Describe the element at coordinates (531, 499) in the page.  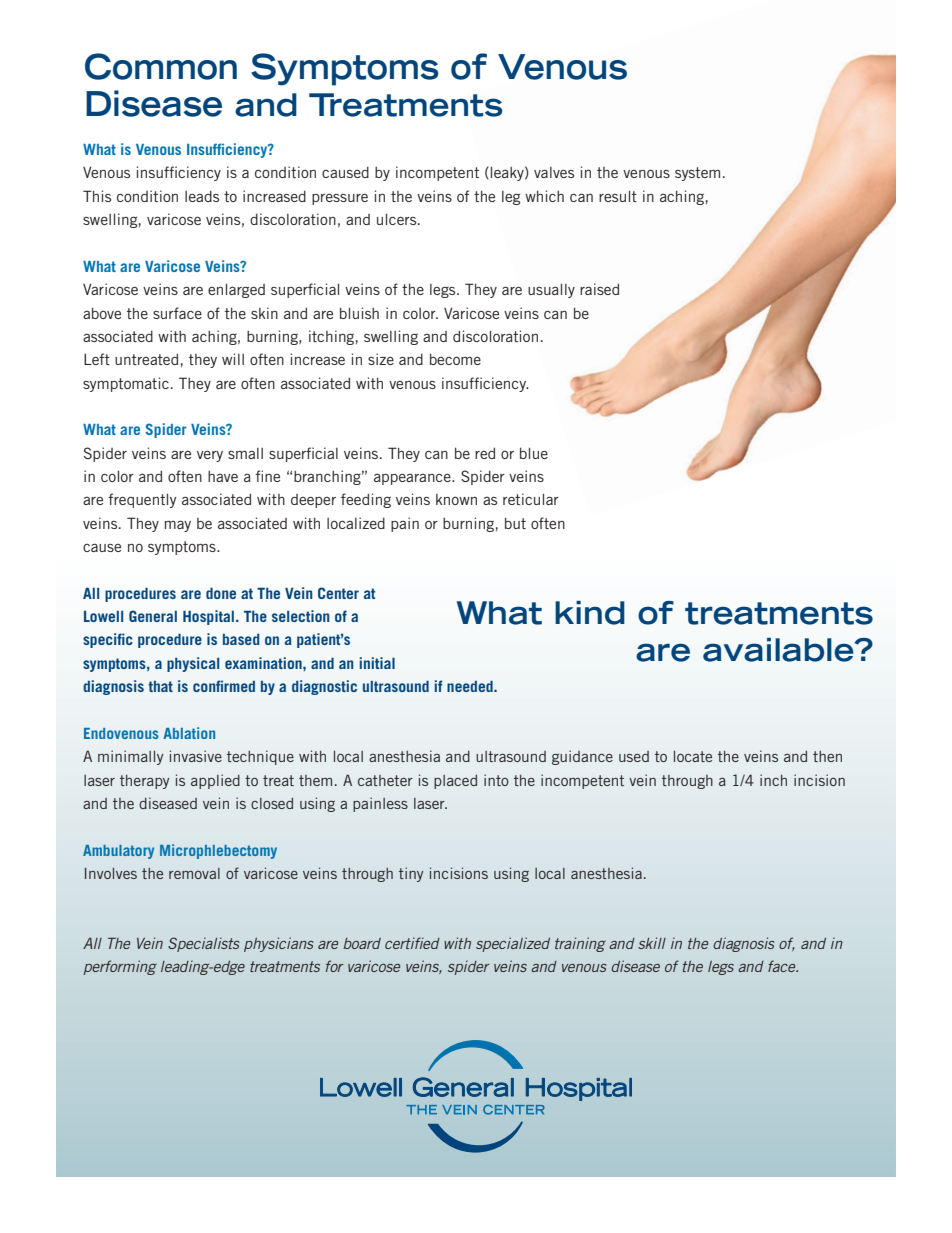
I see `reticular` at that location.
